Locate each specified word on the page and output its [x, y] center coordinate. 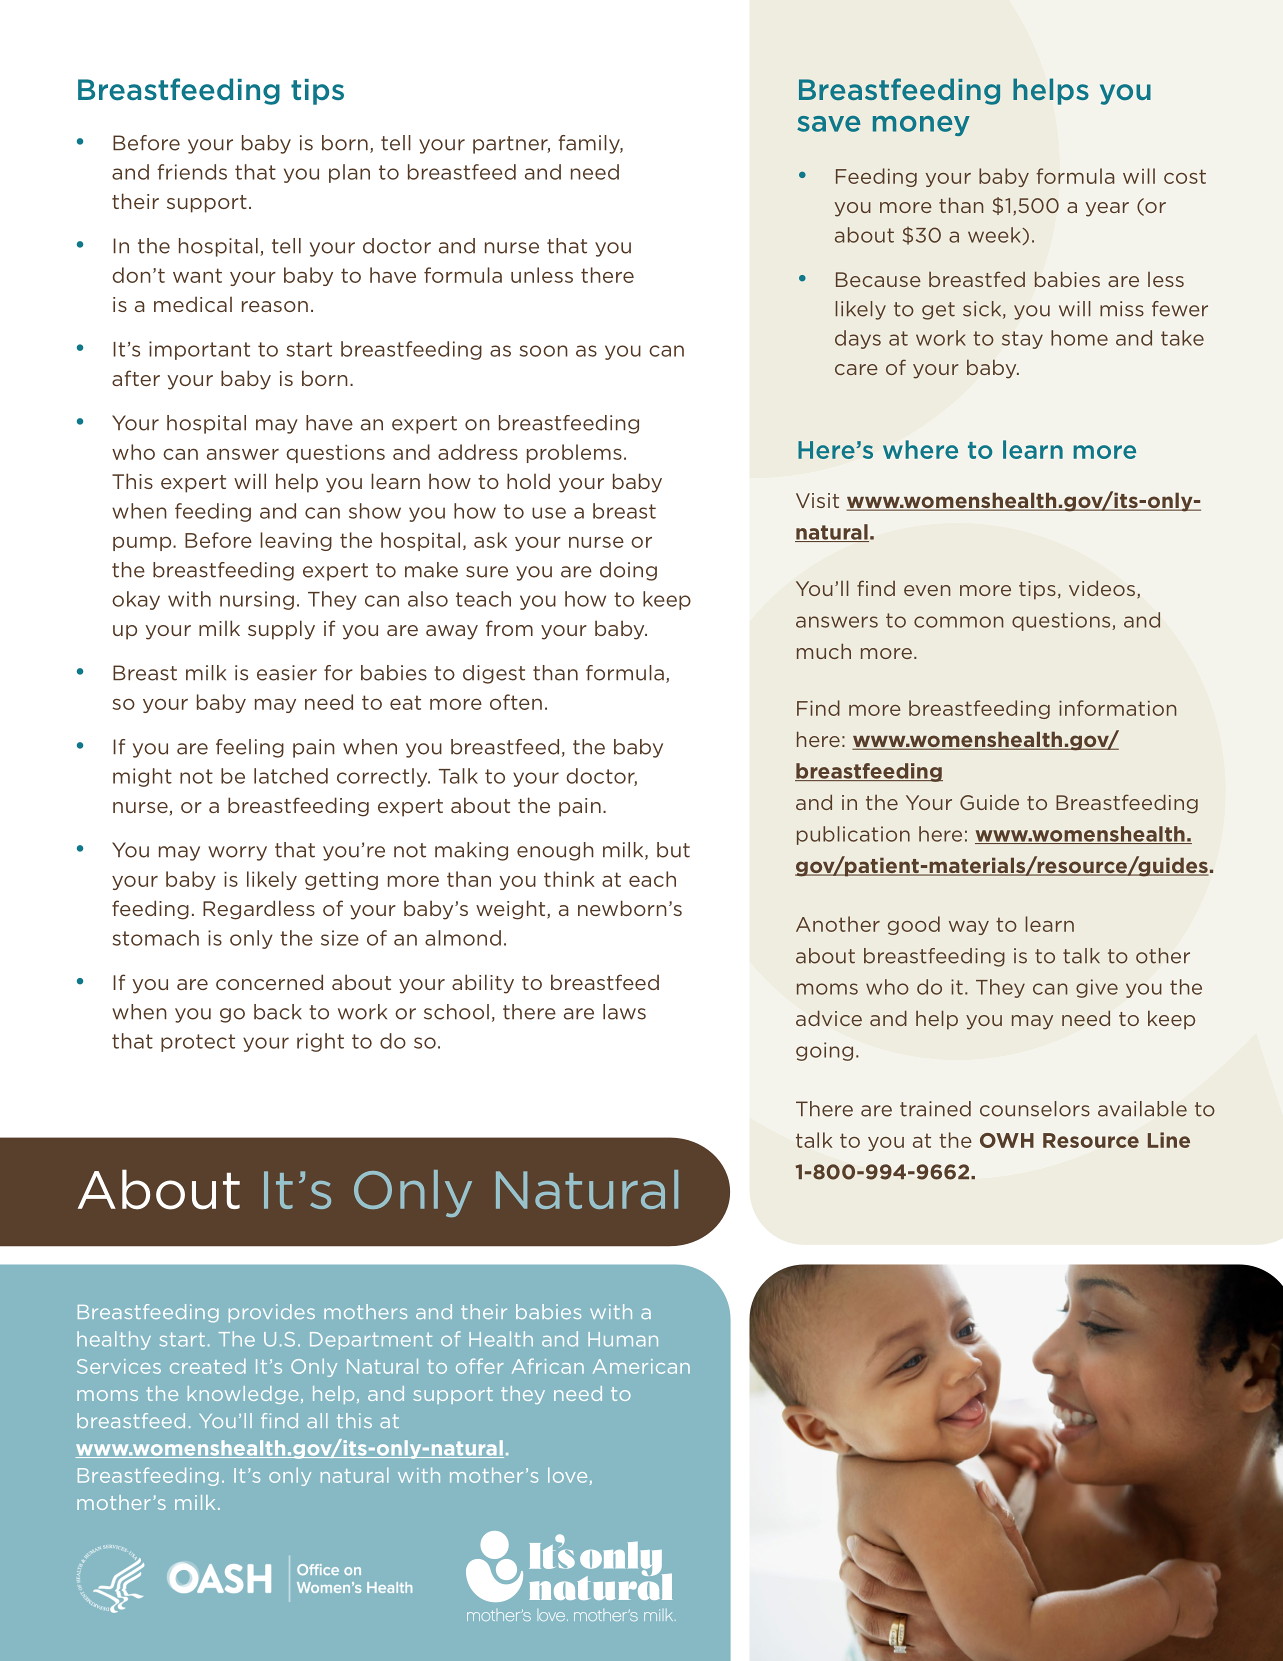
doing [628, 571]
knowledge [243, 1395]
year [1107, 209]
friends [192, 172]
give [1097, 988]
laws [624, 1012]
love [567, 1475]
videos [1103, 589]
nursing [257, 600]
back [278, 1012]
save [828, 124]
